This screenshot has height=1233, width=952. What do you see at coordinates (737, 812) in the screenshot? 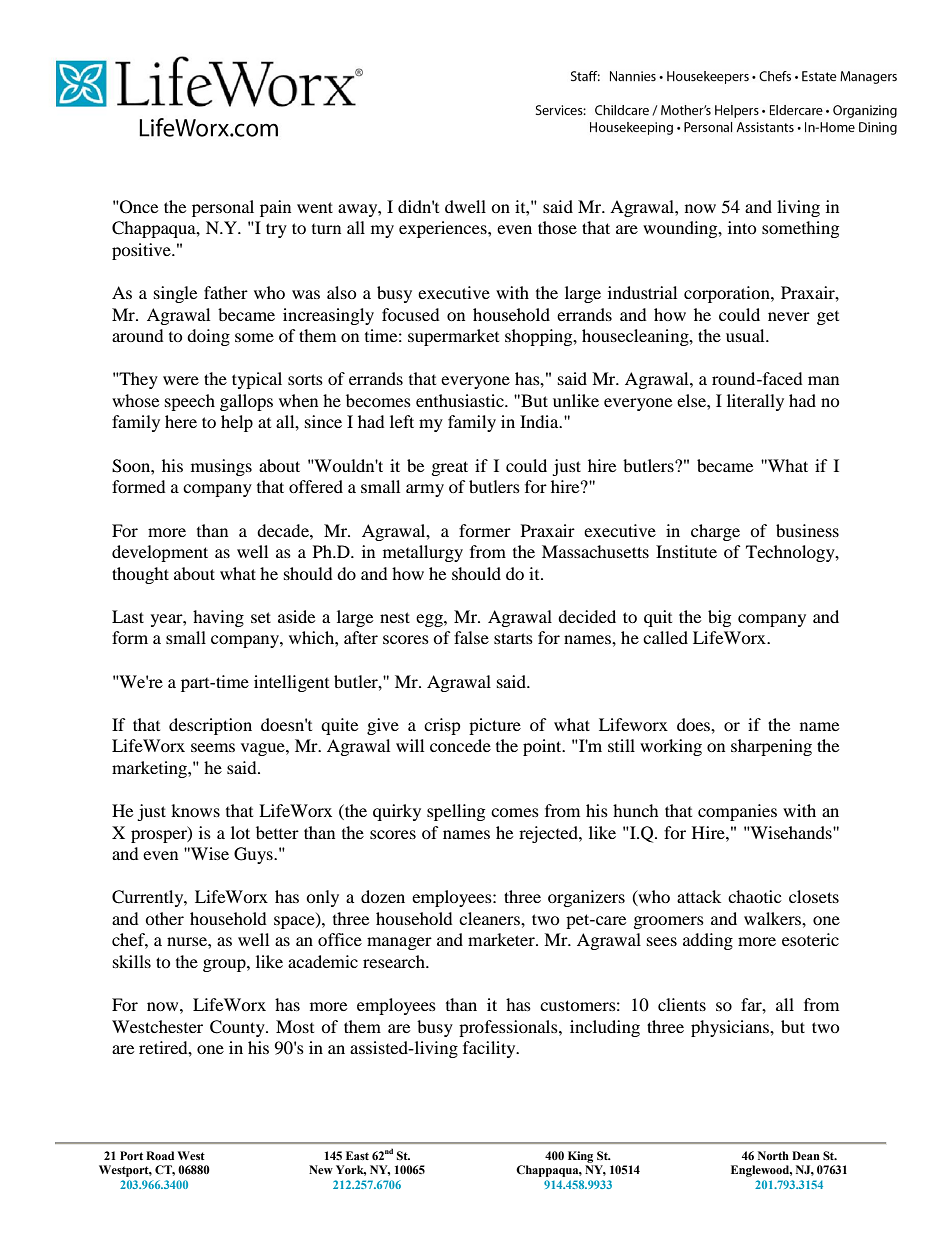
I see `companies` at bounding box center [737, 812].
